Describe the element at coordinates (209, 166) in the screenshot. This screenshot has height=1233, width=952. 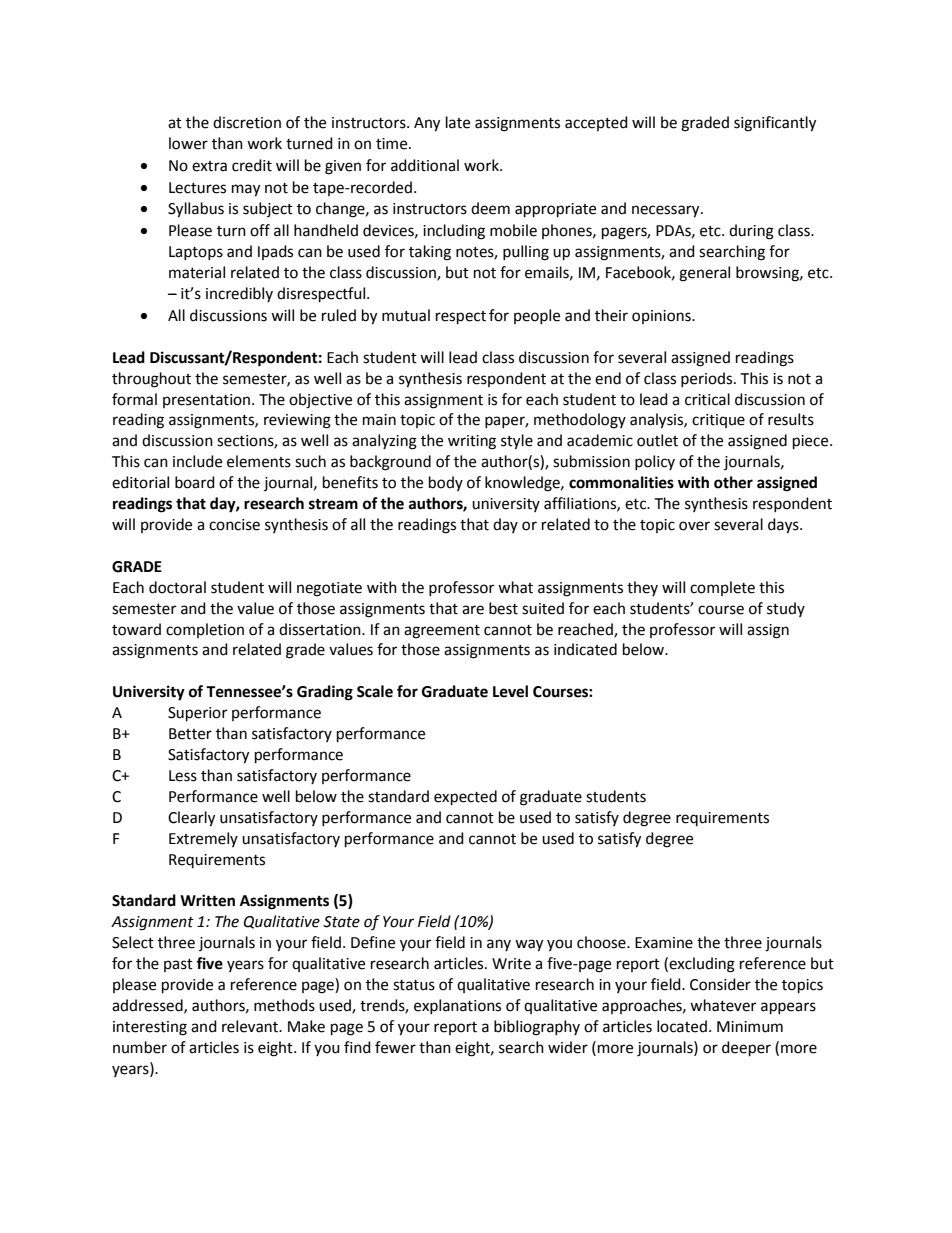
I see `extra` at that location.
